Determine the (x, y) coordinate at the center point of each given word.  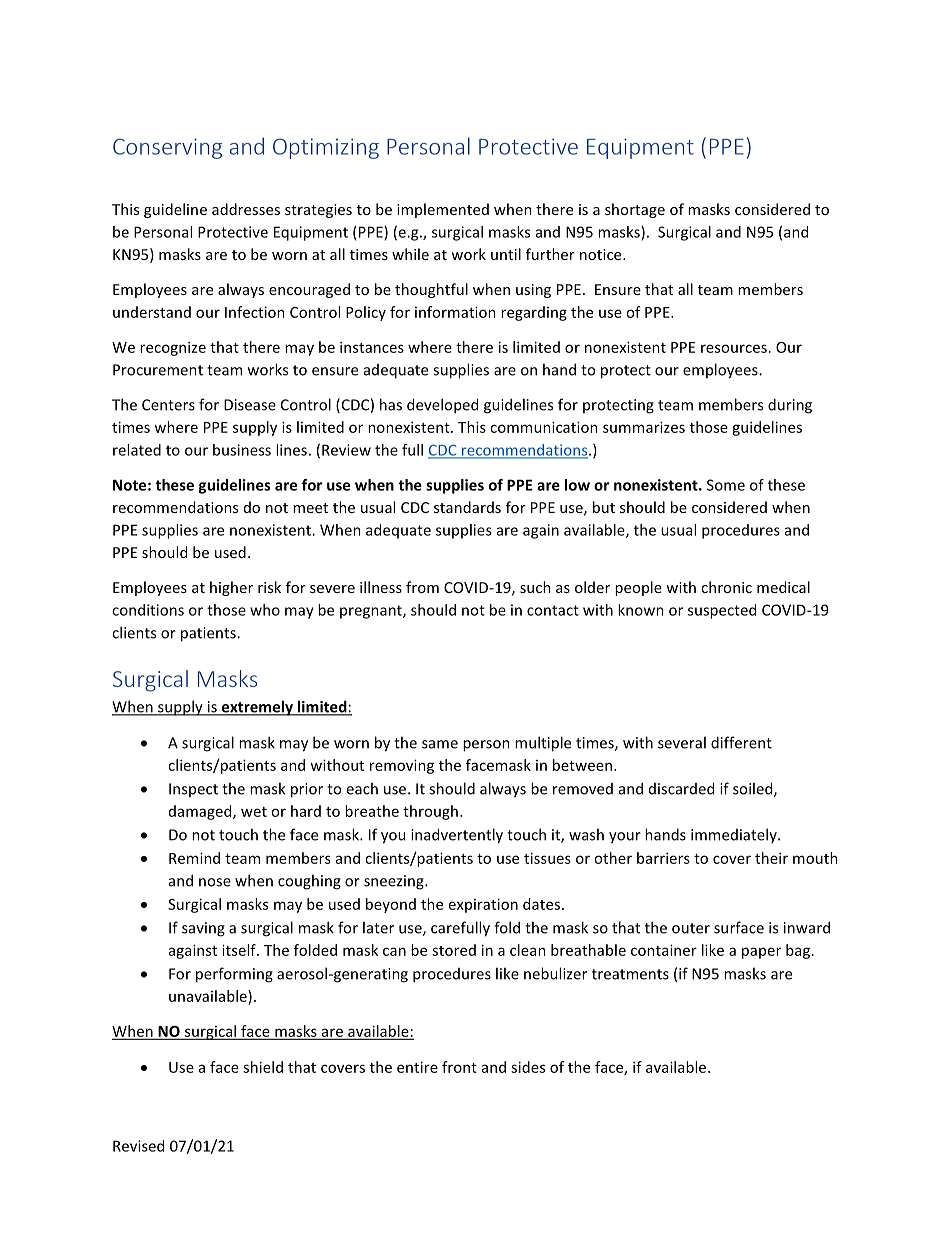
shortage (635, 210)
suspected (722, 611)
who (265, 610)
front (459, 1067)
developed (442, 406)
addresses (246, 209)
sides (528, 1067)
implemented (443, 210)
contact (553, 610)
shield (263, 1067)
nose (215, 882)
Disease (250, 405)
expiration (483, 905)
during (790, 406)
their (771, 858)
